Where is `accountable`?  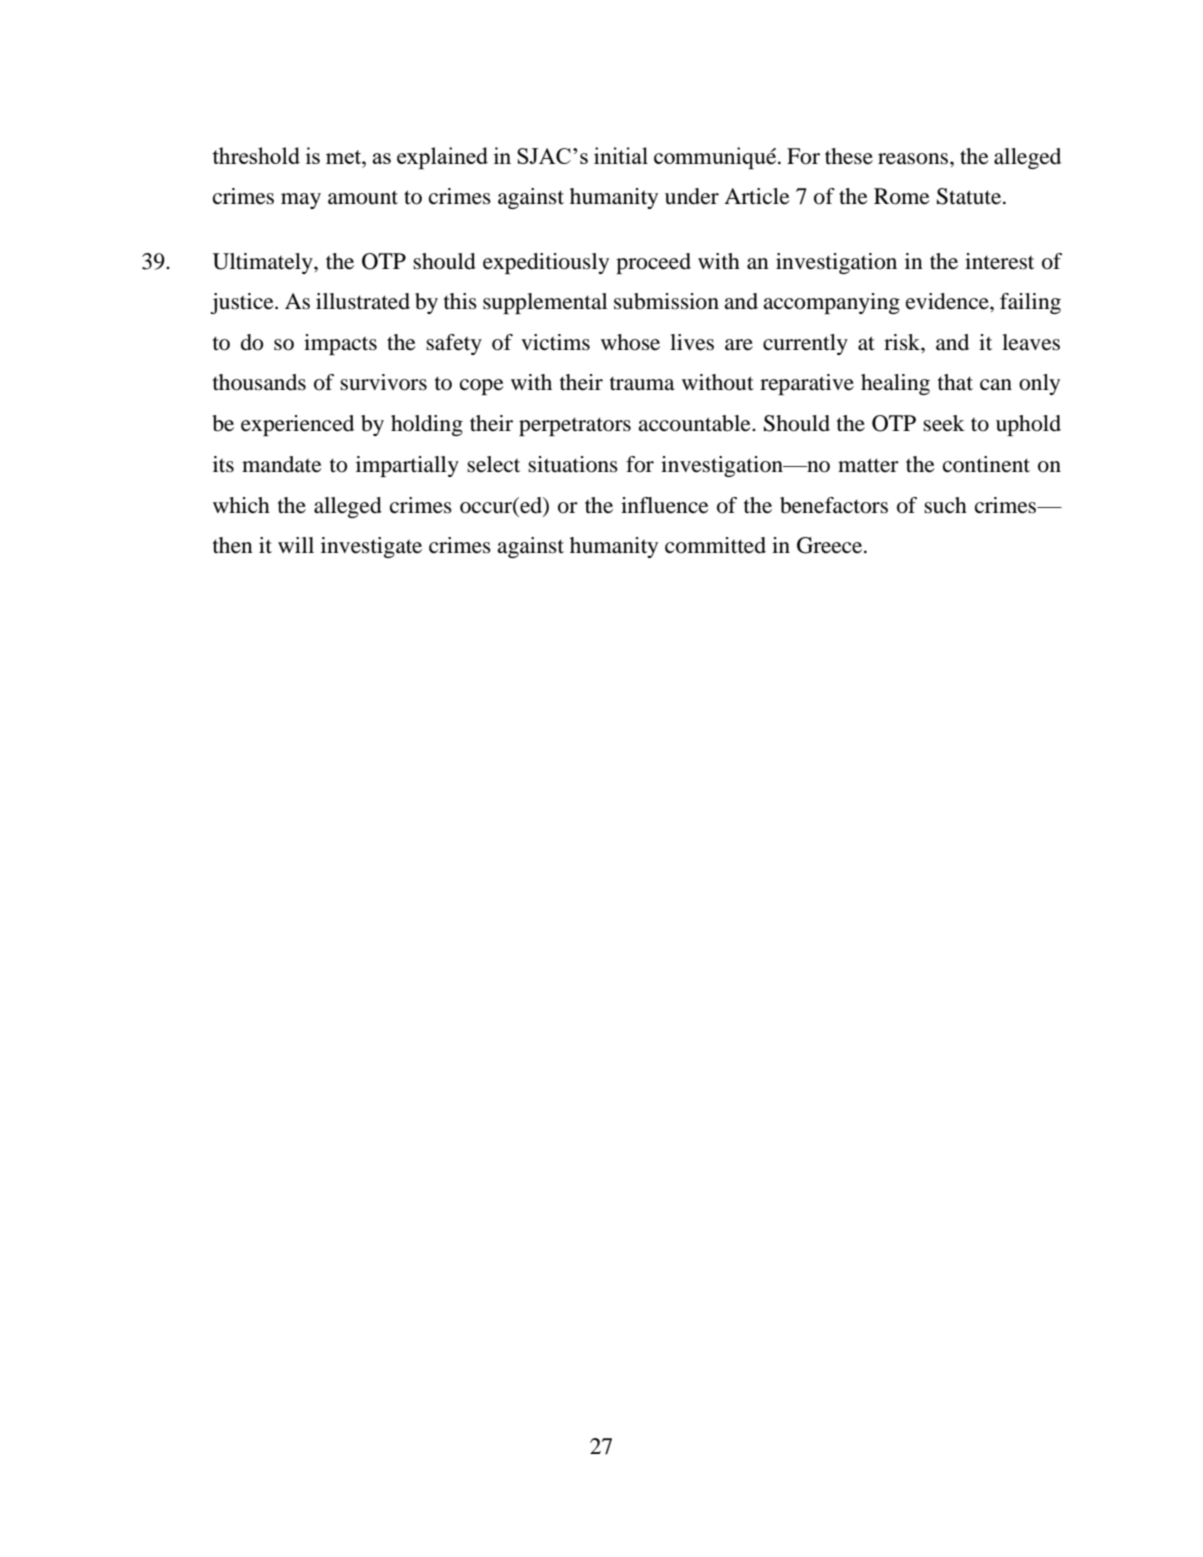 accountable is located at coordinates (695, 423).
